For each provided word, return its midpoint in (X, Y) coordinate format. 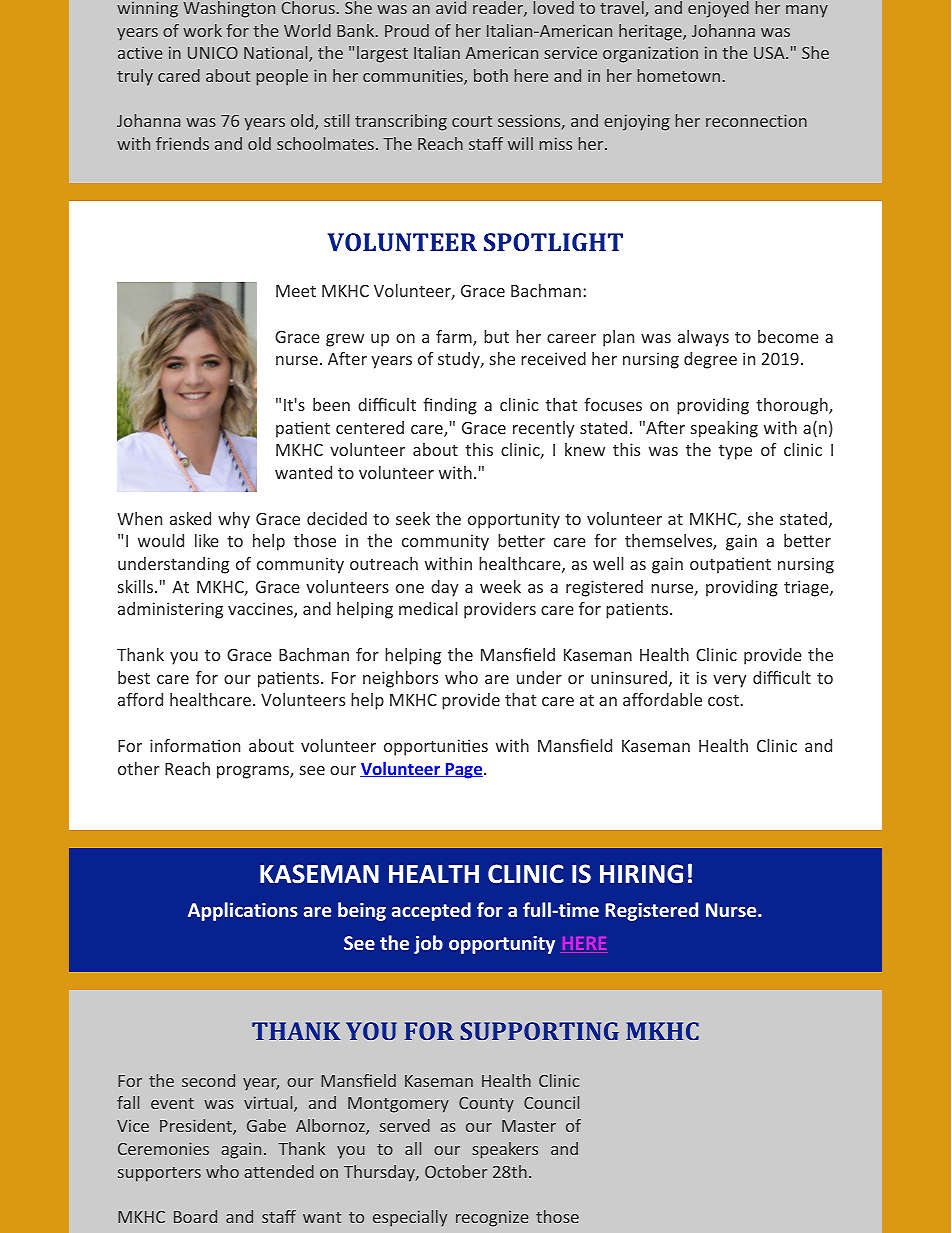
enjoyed (718, 9)
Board (195, 1216)
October (456, 1171)
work (202, 30)
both (491, 75)
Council (551, 1102)
